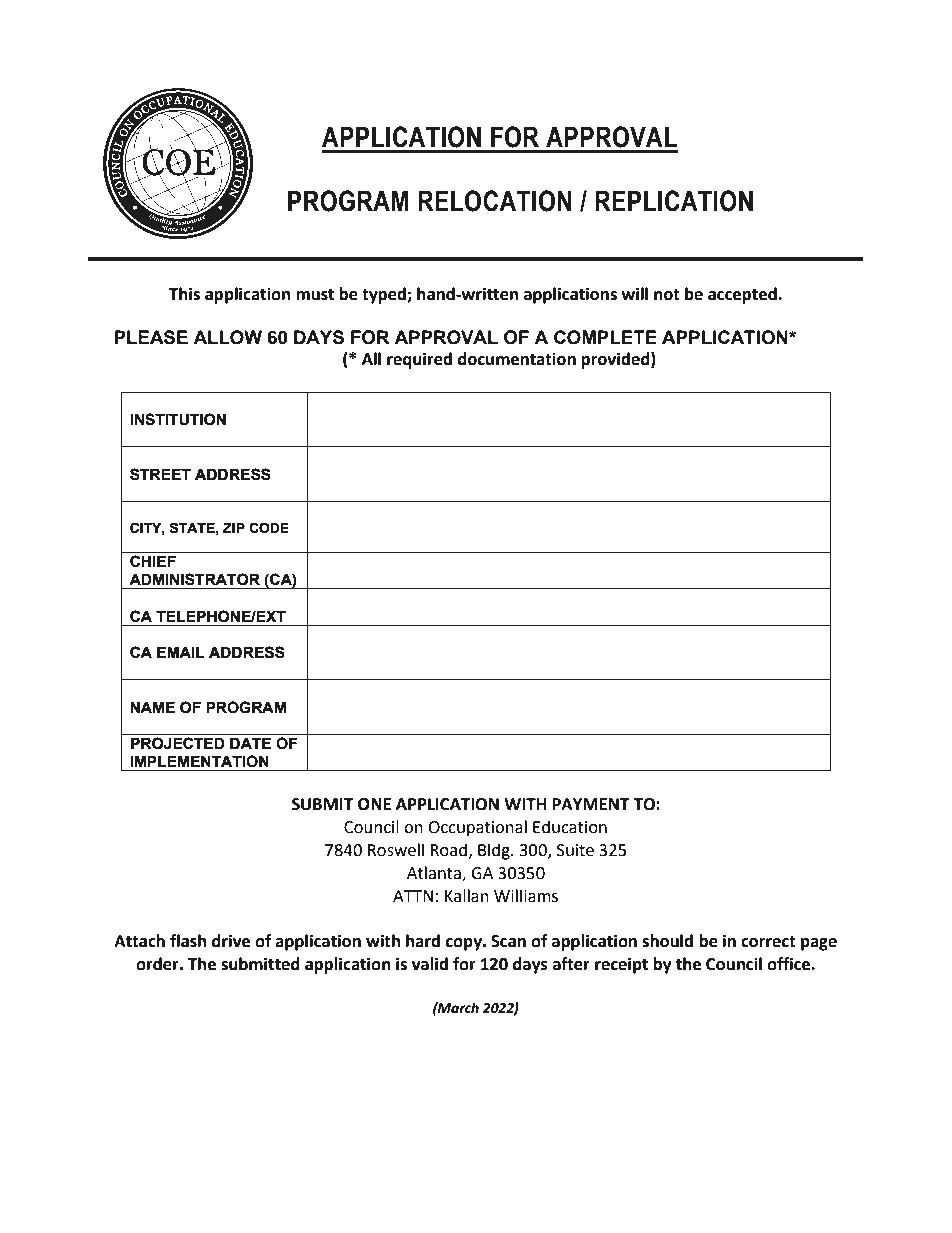  Describe the element at coordinates (194, 579) in the screenshot. I see `ADMINISTRATOR` at that location.
